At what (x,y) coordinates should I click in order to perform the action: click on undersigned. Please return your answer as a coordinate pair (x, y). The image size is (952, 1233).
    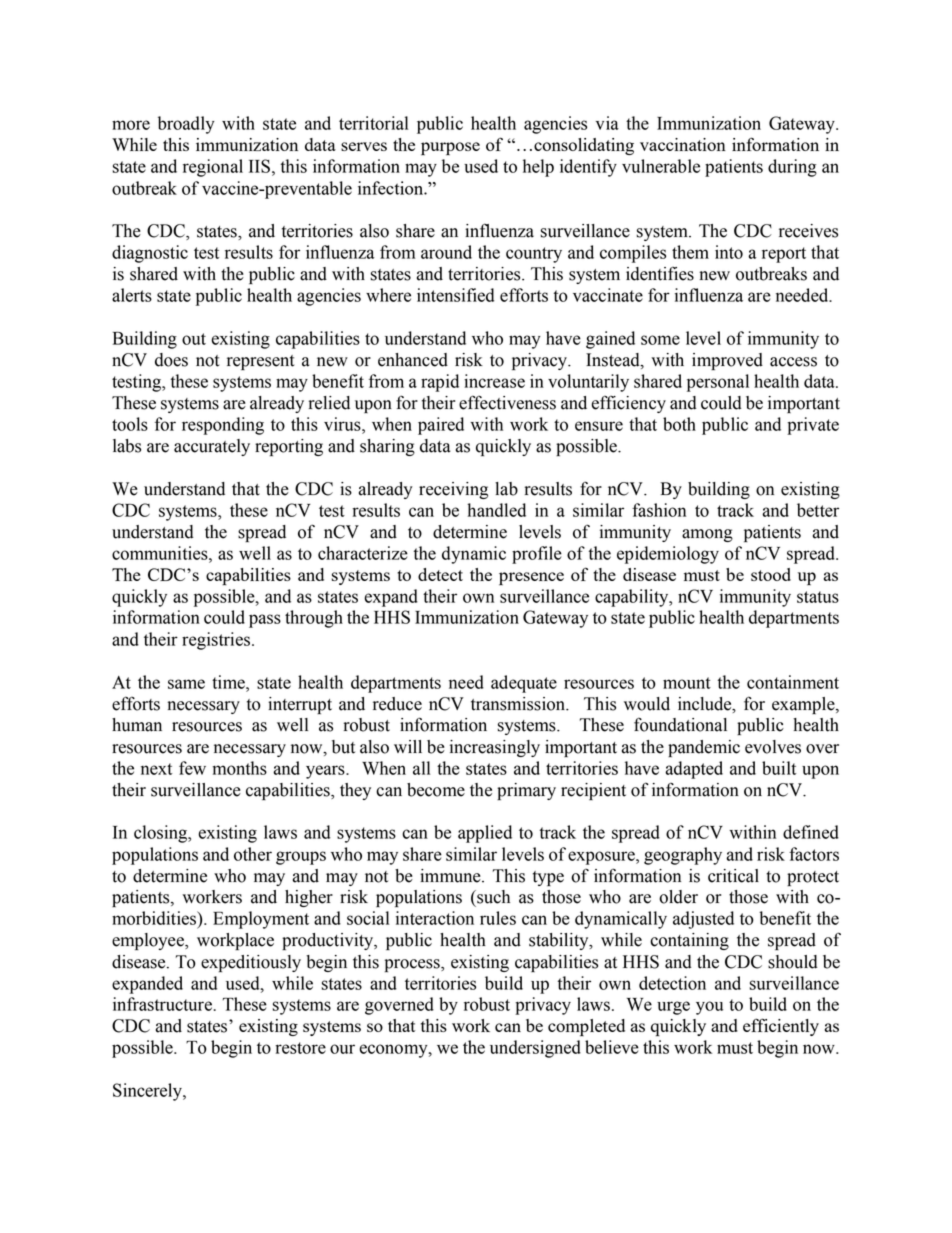
    Looking at the image, I should click on (535, 1049).
